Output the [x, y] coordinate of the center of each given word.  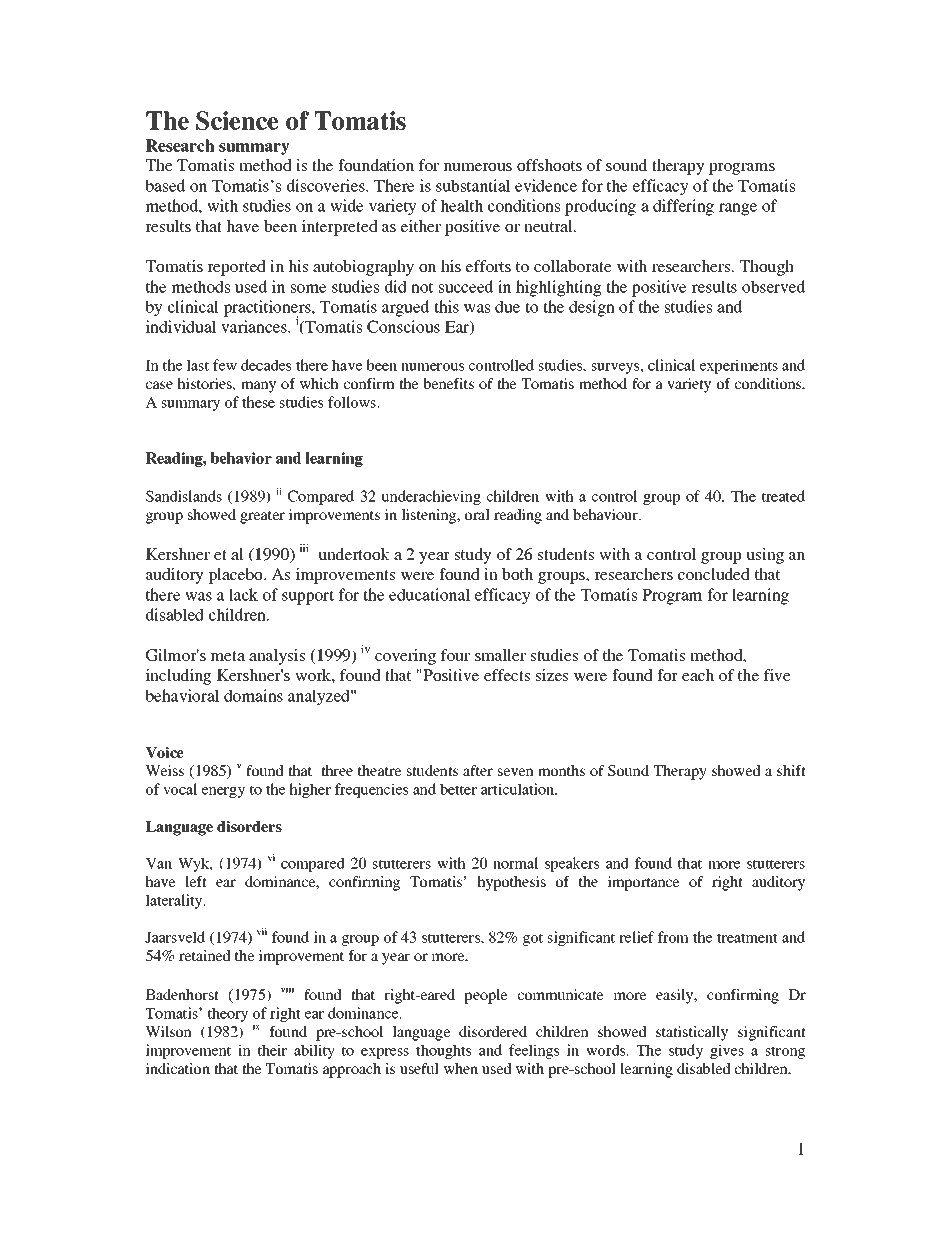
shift [791, 770]
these [258, 402]
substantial [473, 185]
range [738, 209]
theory [228, 1014]
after [478, 770]
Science [237, 120]
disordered [493, 1031]
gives [727, 1051]
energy [223, 792]
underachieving [431, 497]
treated [783, 496]
